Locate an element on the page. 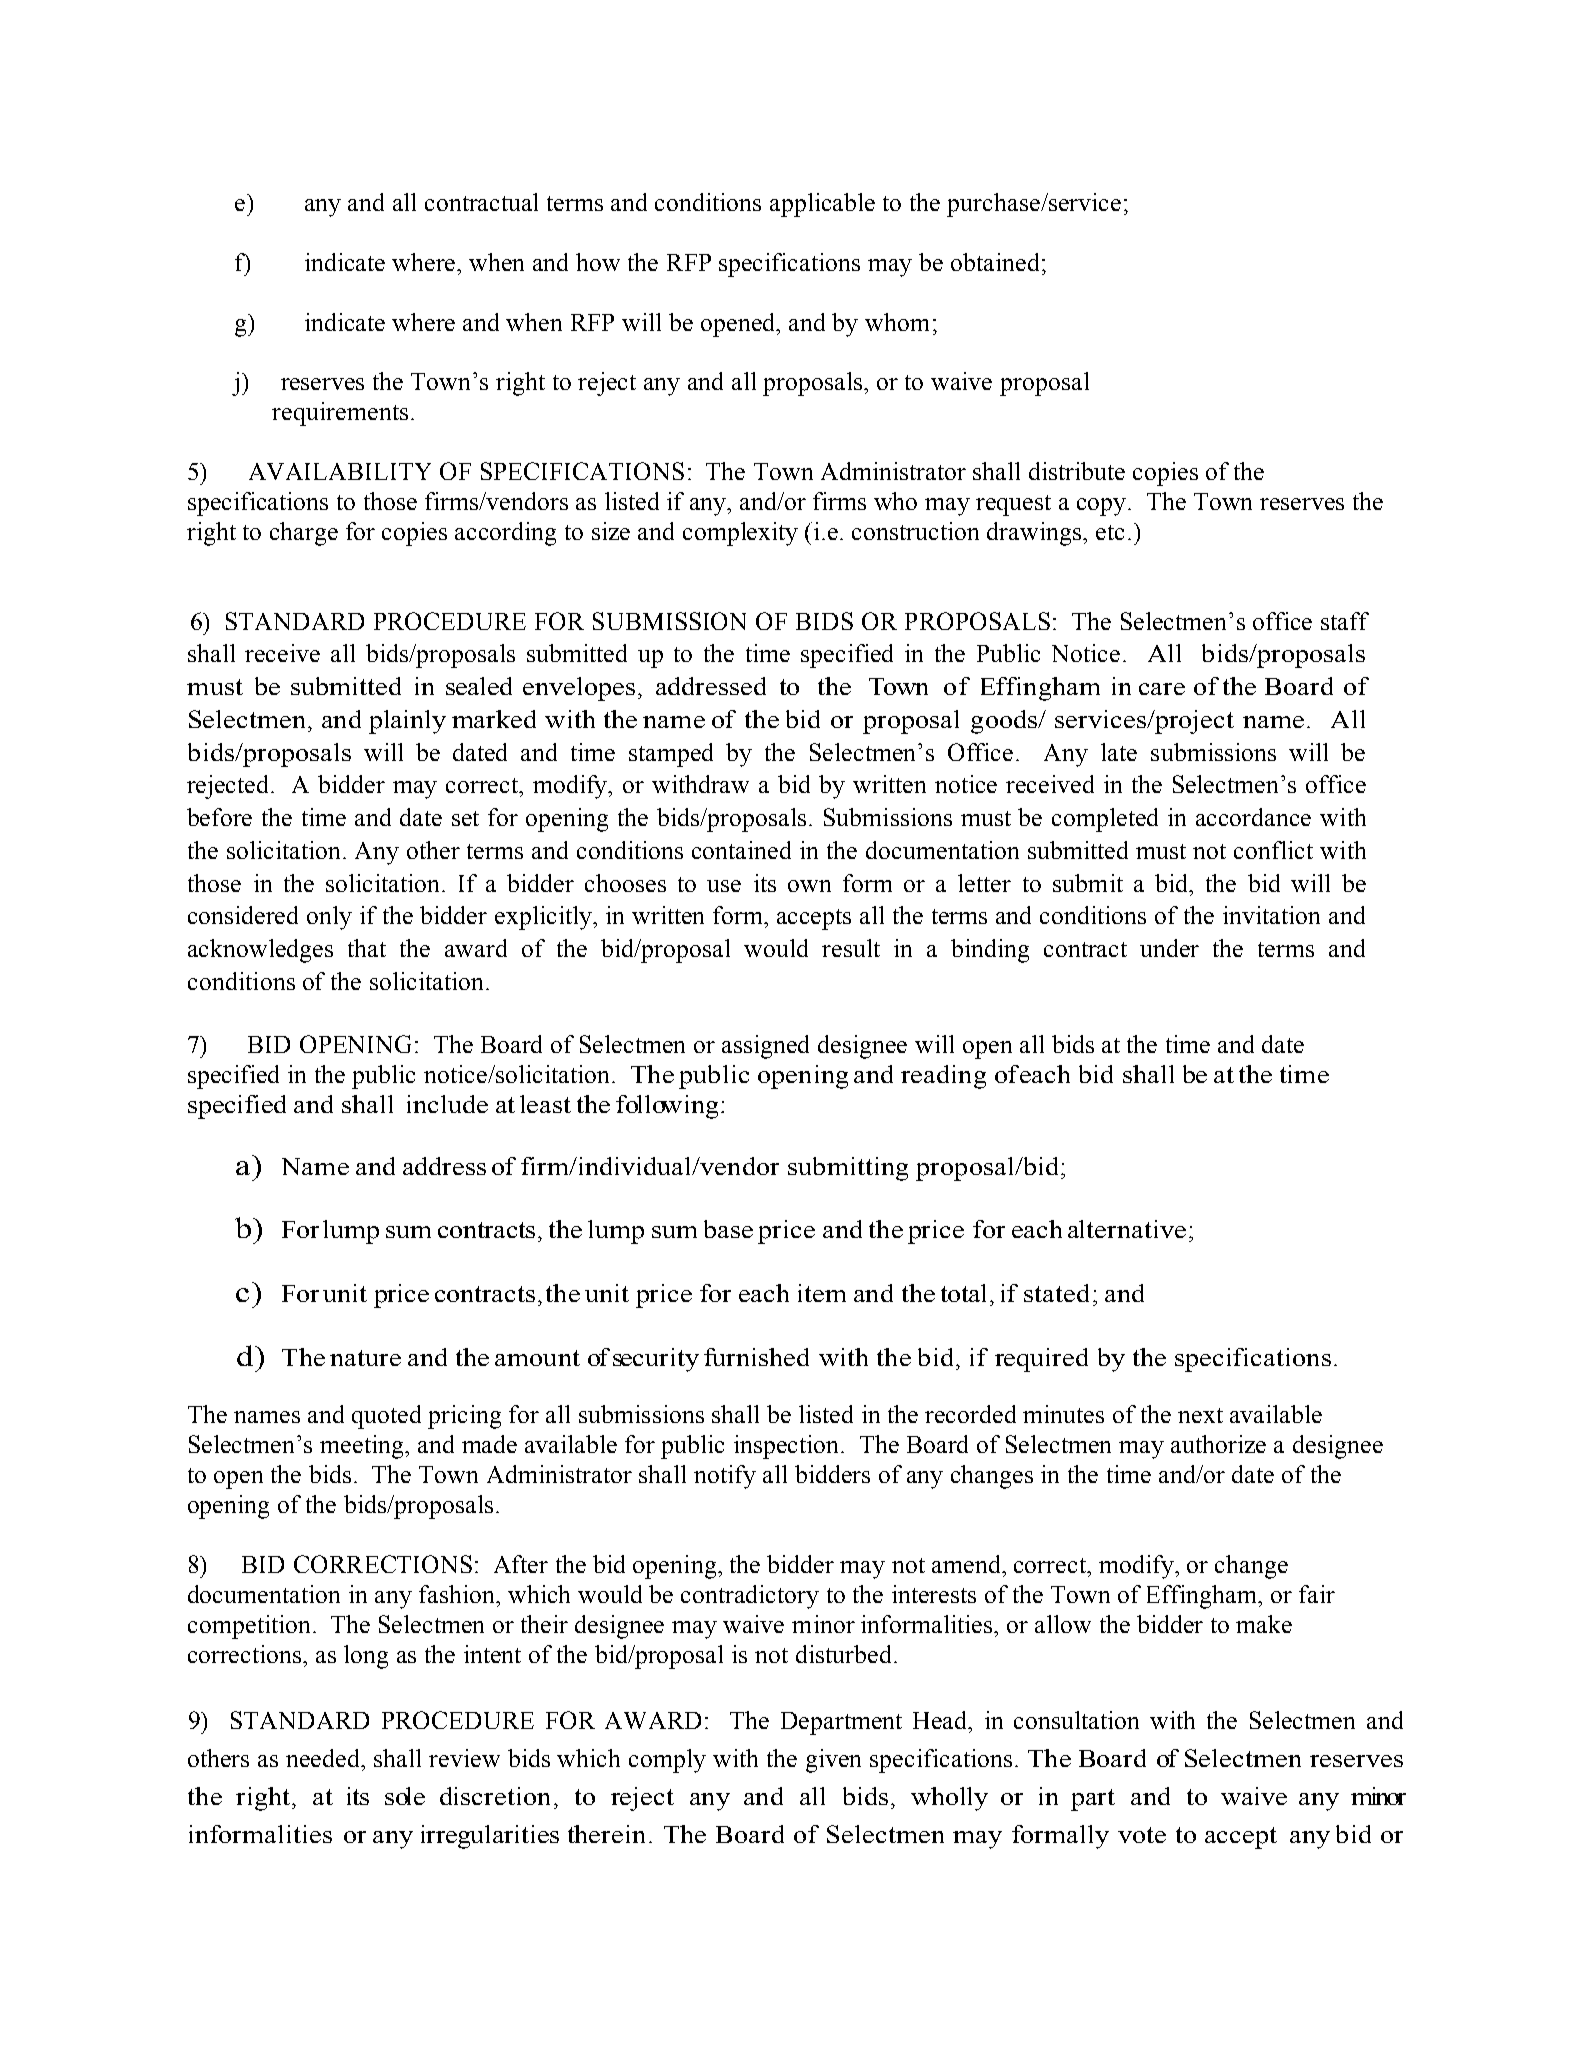  accordance is located at coordinates (1253, 817).
